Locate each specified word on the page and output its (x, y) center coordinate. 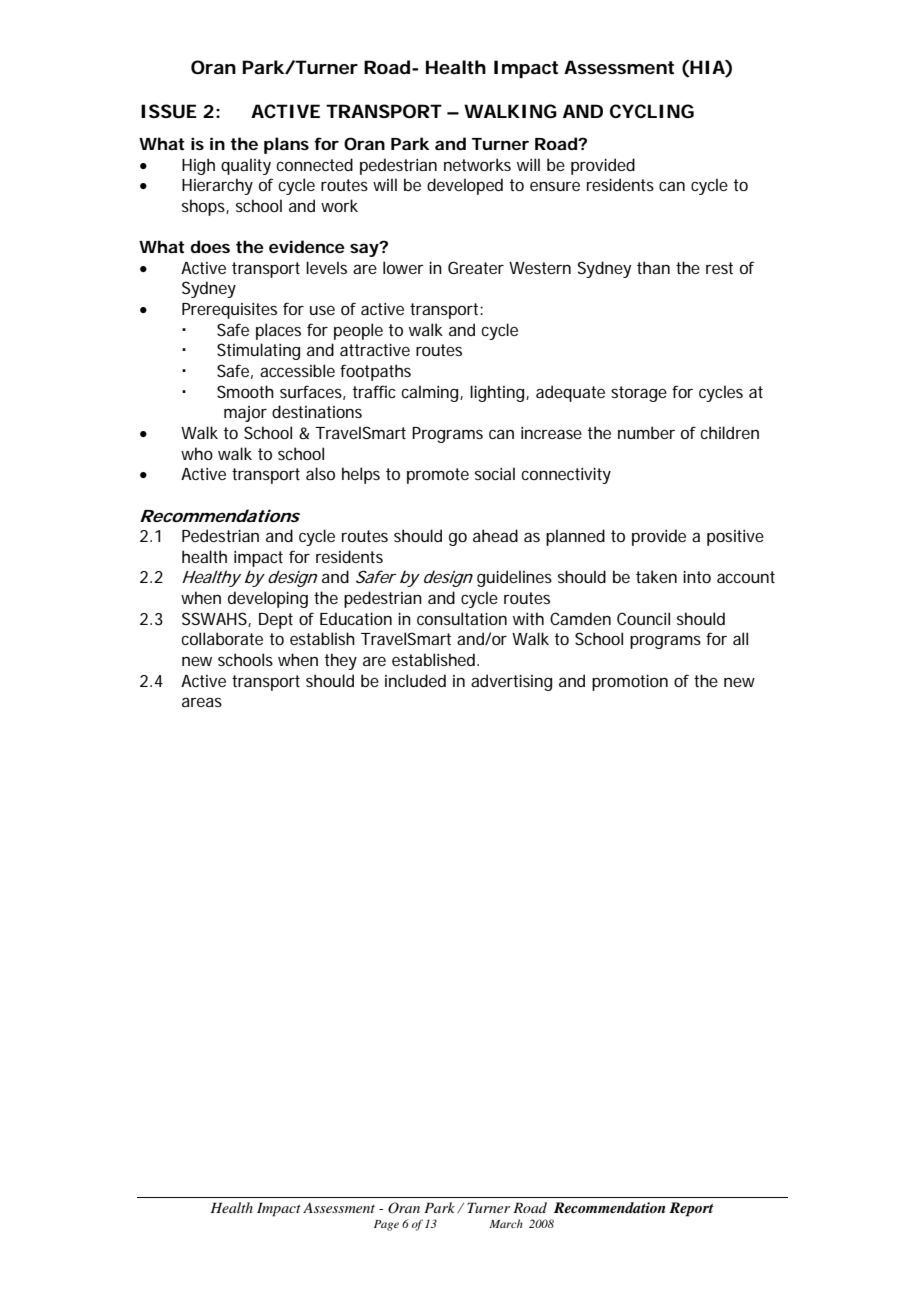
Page (386, 1225)
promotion (630, 682)
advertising (511, 682)
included (415, 680)
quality (246, 166)
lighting (497, 393)
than (653, 267)
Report (691, 1209)
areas (202, 702)
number (646, 432)
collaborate (222, 638)
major (245, 414)
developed (465, 186)
